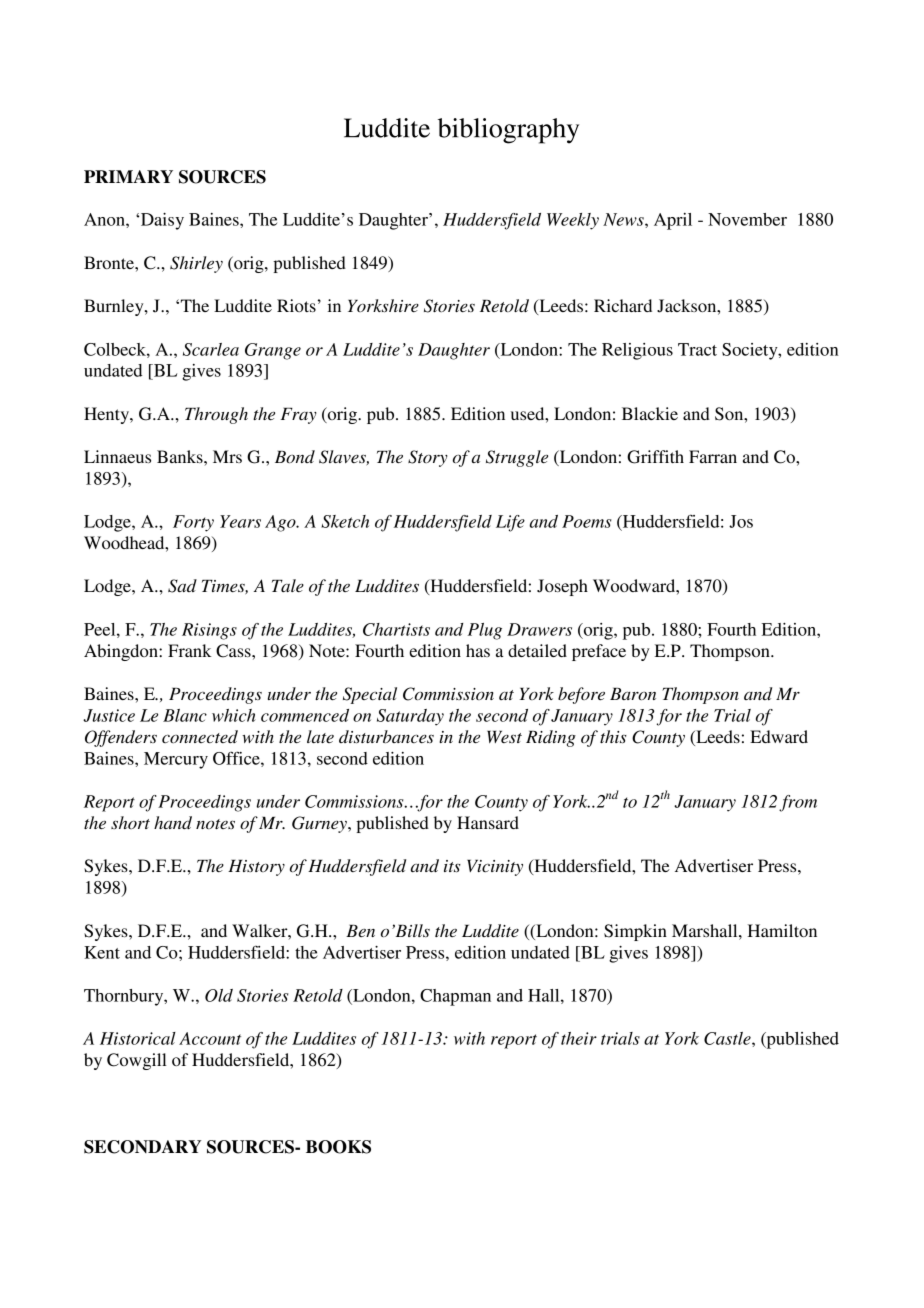 This document has height=1308, width=924. Describe the element at coordinates (747, 219) in the document. I see `November` at that location.
